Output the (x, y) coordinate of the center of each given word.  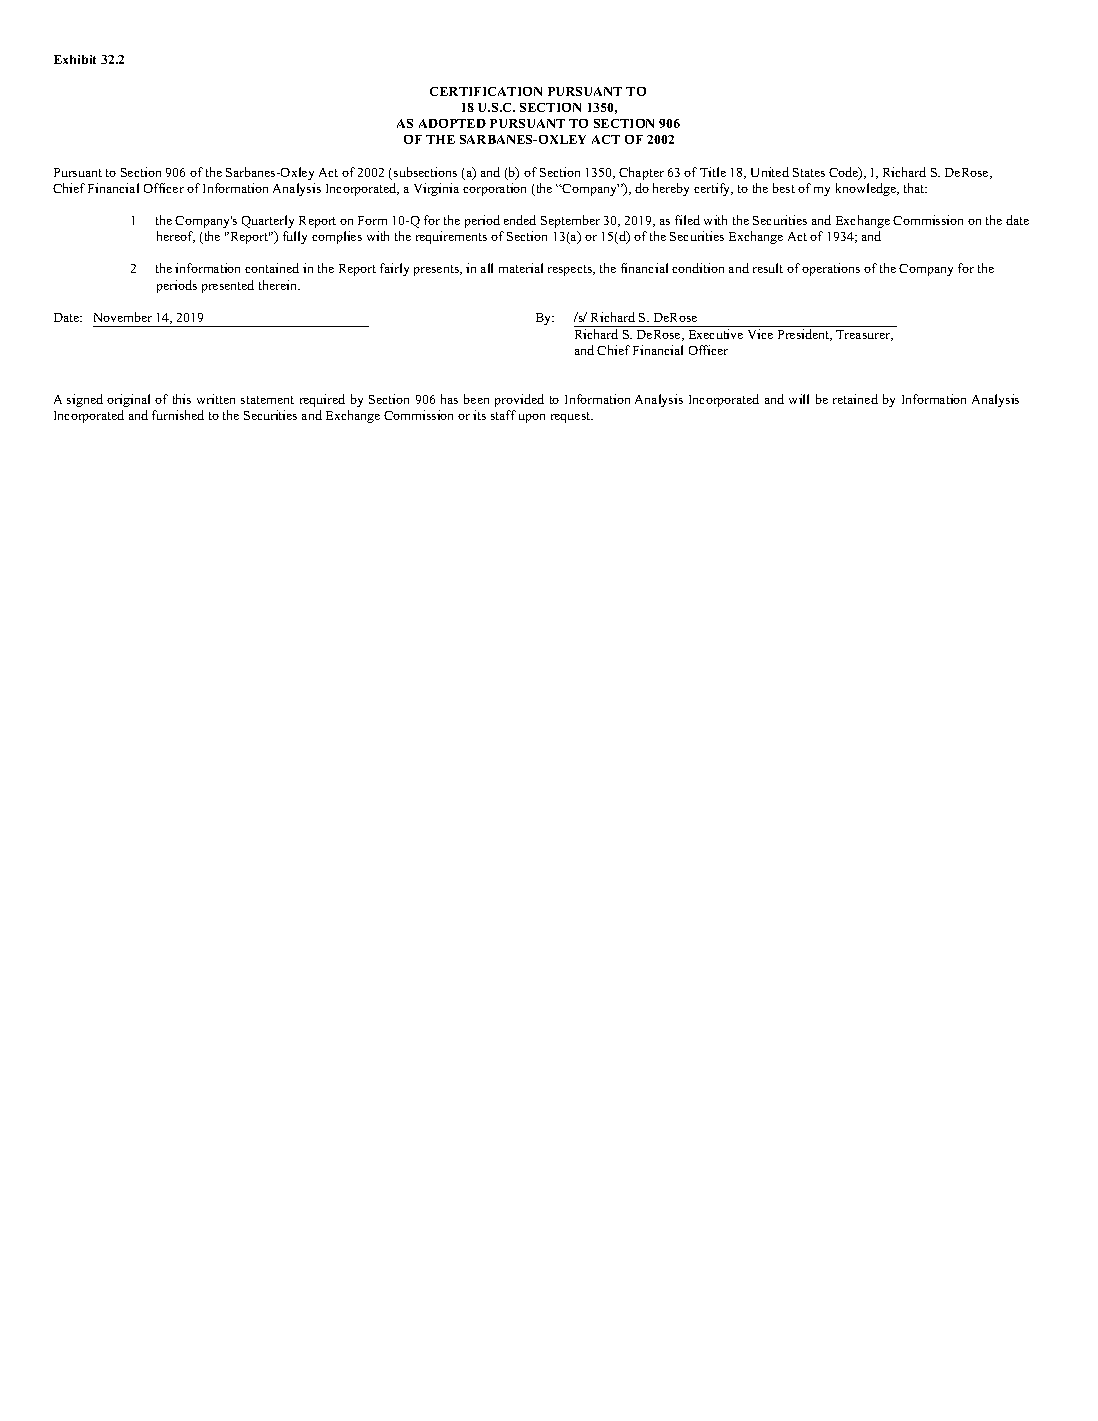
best (784, 188)
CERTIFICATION (486, 91)
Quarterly (268, 221)
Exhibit (75, 59)
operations (831, 269)
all (487, 268)
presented (228, 286)
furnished (178, 415)
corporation (494, 189)
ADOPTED (452, 123)
